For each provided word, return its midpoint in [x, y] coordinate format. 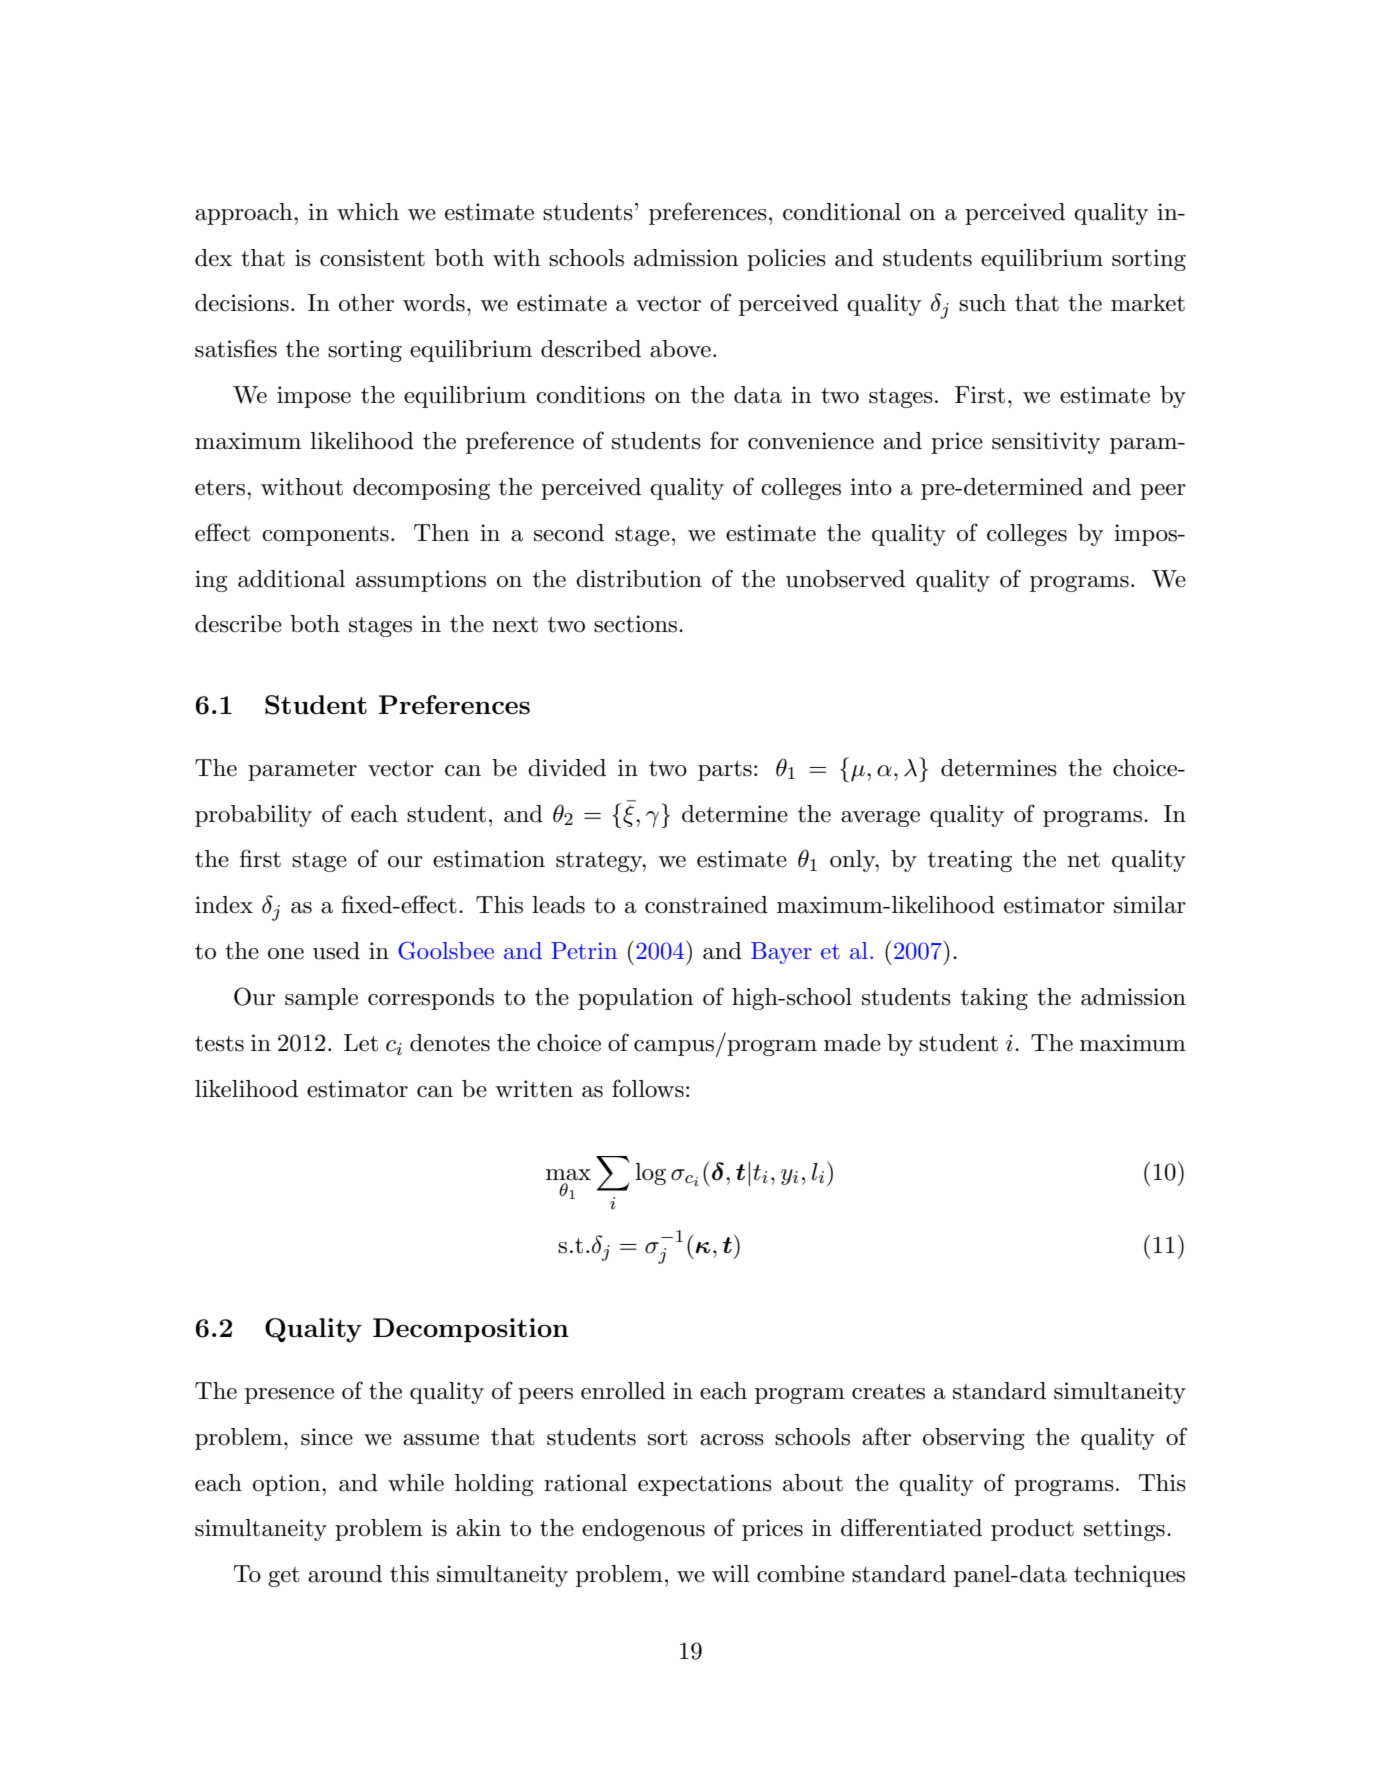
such [982, 303]
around [345, 1574]
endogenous [643, 1530]
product [1032, 1530]
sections [635, 624]
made [852, 1043]
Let [361, 1043]
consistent [372, 258]
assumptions [421, 581]
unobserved [845, 579]
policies [786, 260]
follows [648, 1088]
